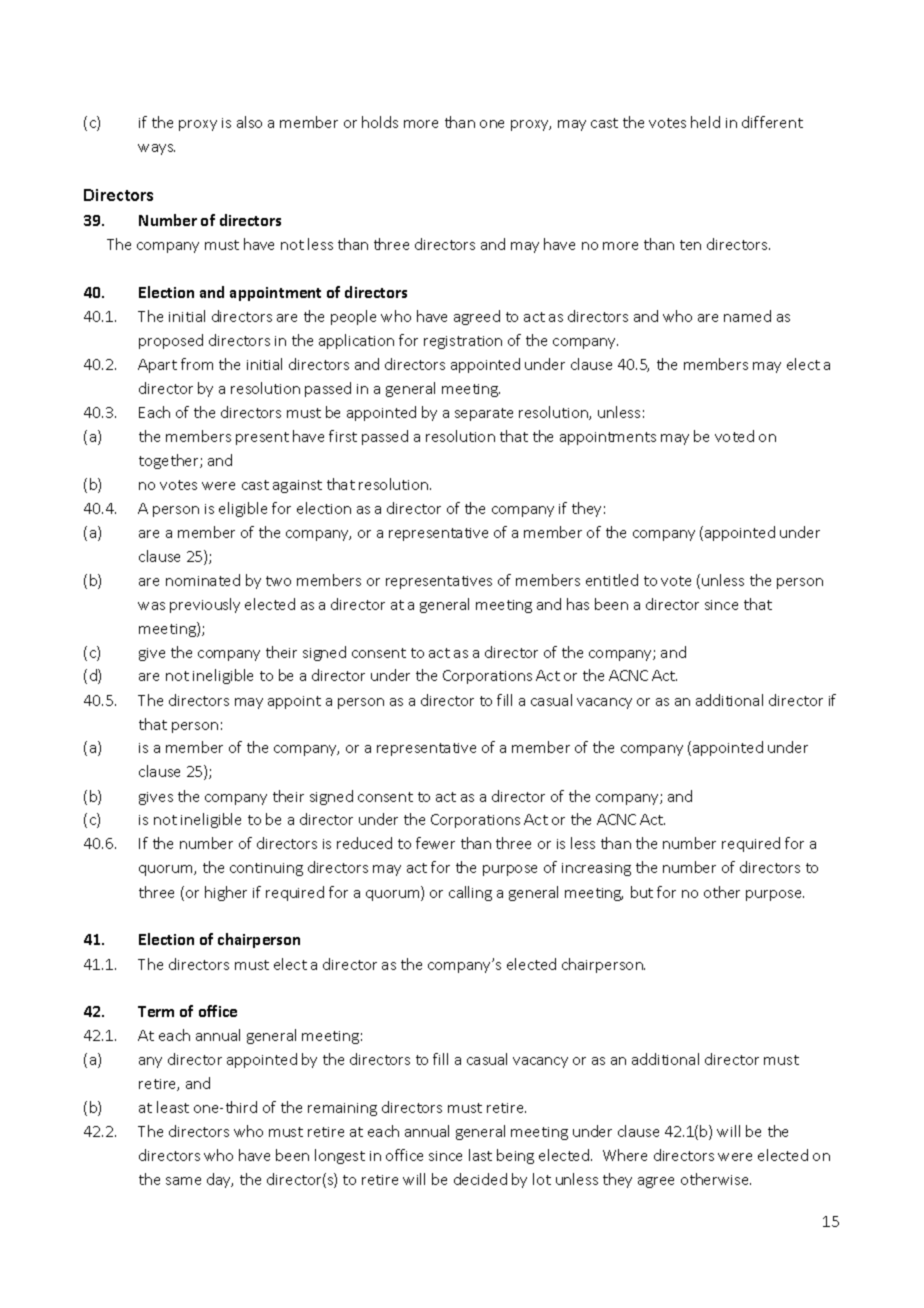 The height and width of the document is (1308, 924). I want to click on last, so click(480, 1155).
